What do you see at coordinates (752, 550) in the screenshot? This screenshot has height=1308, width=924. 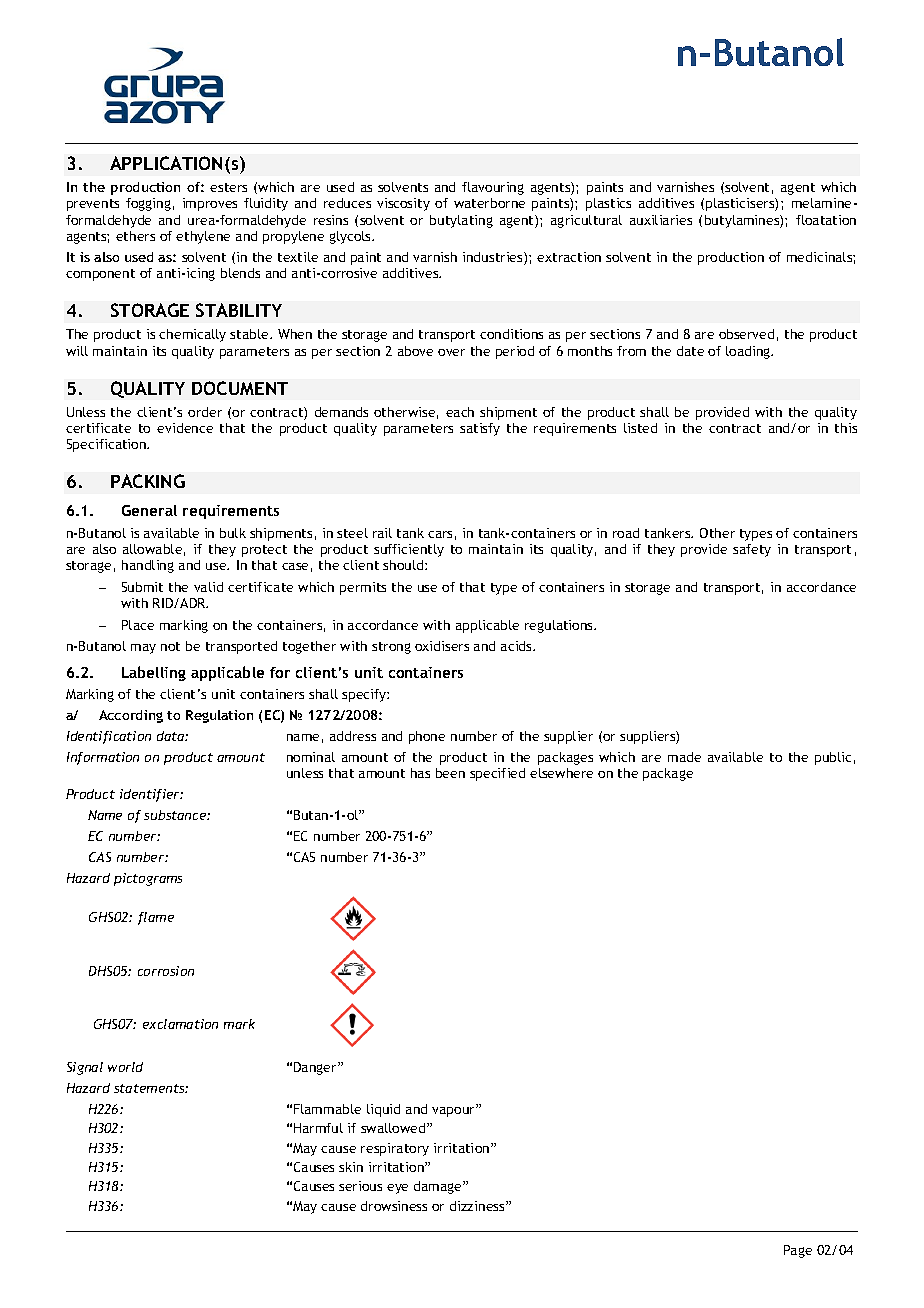 I see `safety` at bounding box center [752, 550].
